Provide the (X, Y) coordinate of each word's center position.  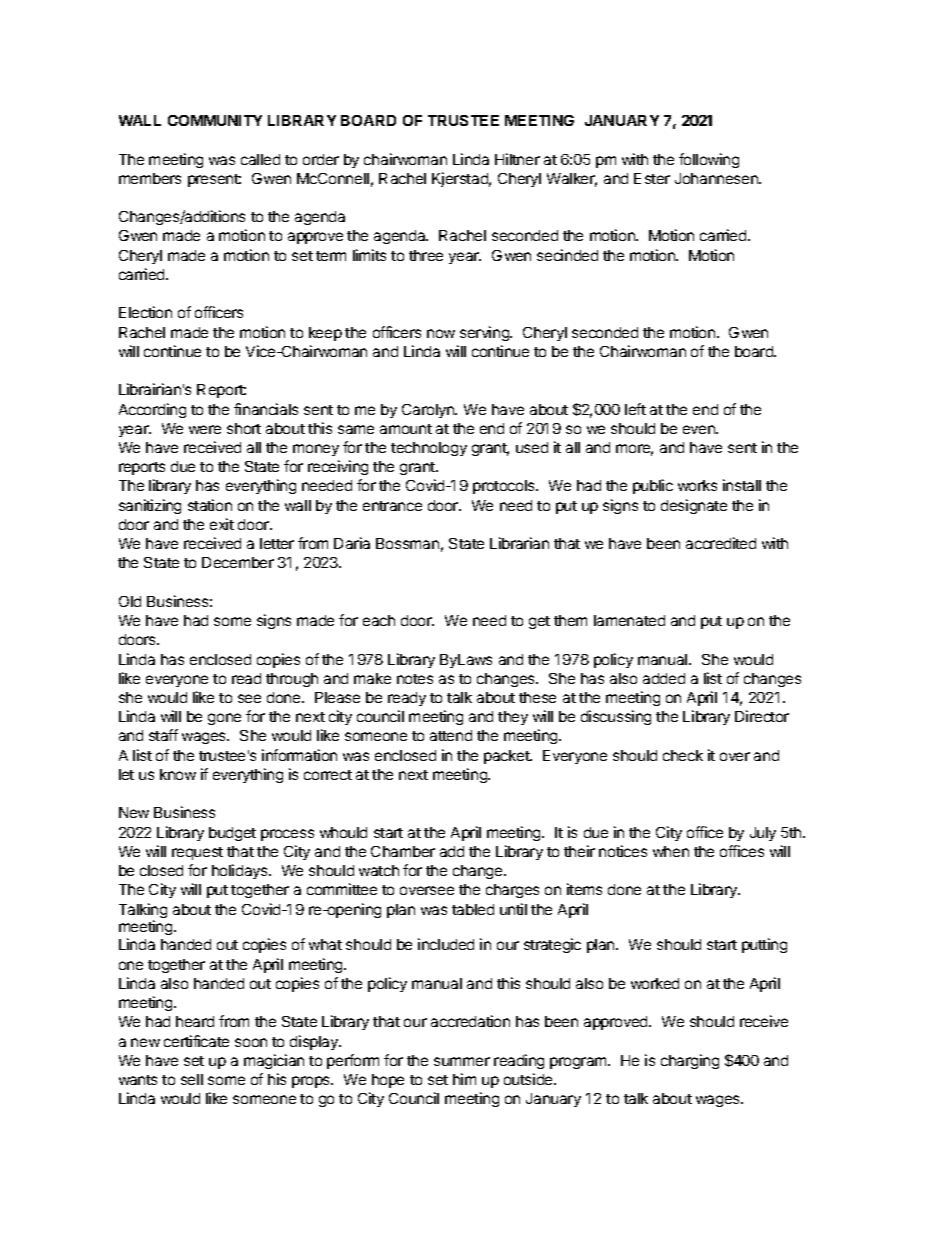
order (321, 159)
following (709, 160)
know (178, 774)
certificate (196, 1041)
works (697, 485)
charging (690, 1061)
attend (451, 735)
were (205, 429)
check (683, 755)
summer (462, 1061)
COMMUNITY (215, 120)
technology (429, 449)
